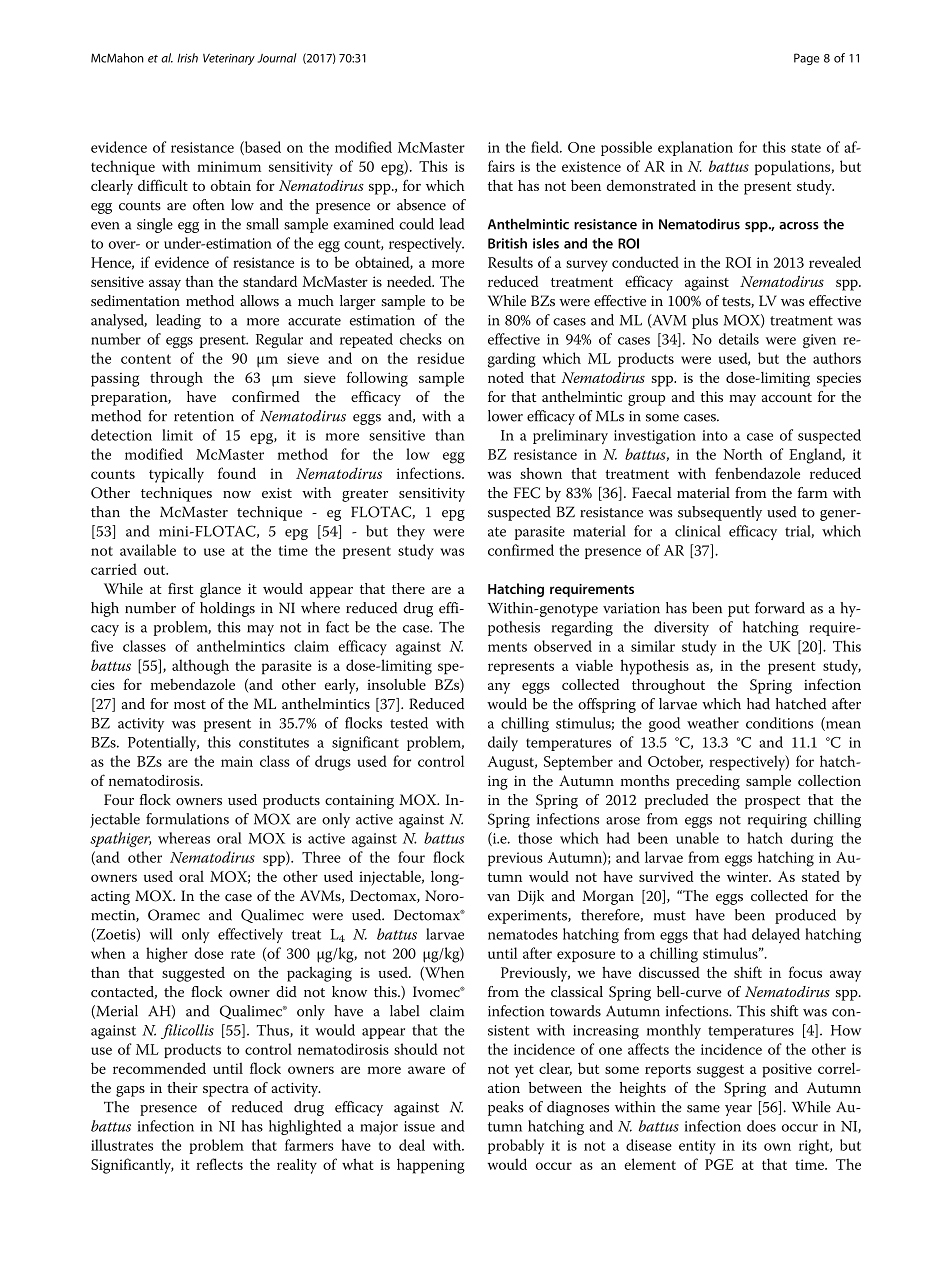 This page has width=952, height=1265. I want to click on field, so click(546, 147).
